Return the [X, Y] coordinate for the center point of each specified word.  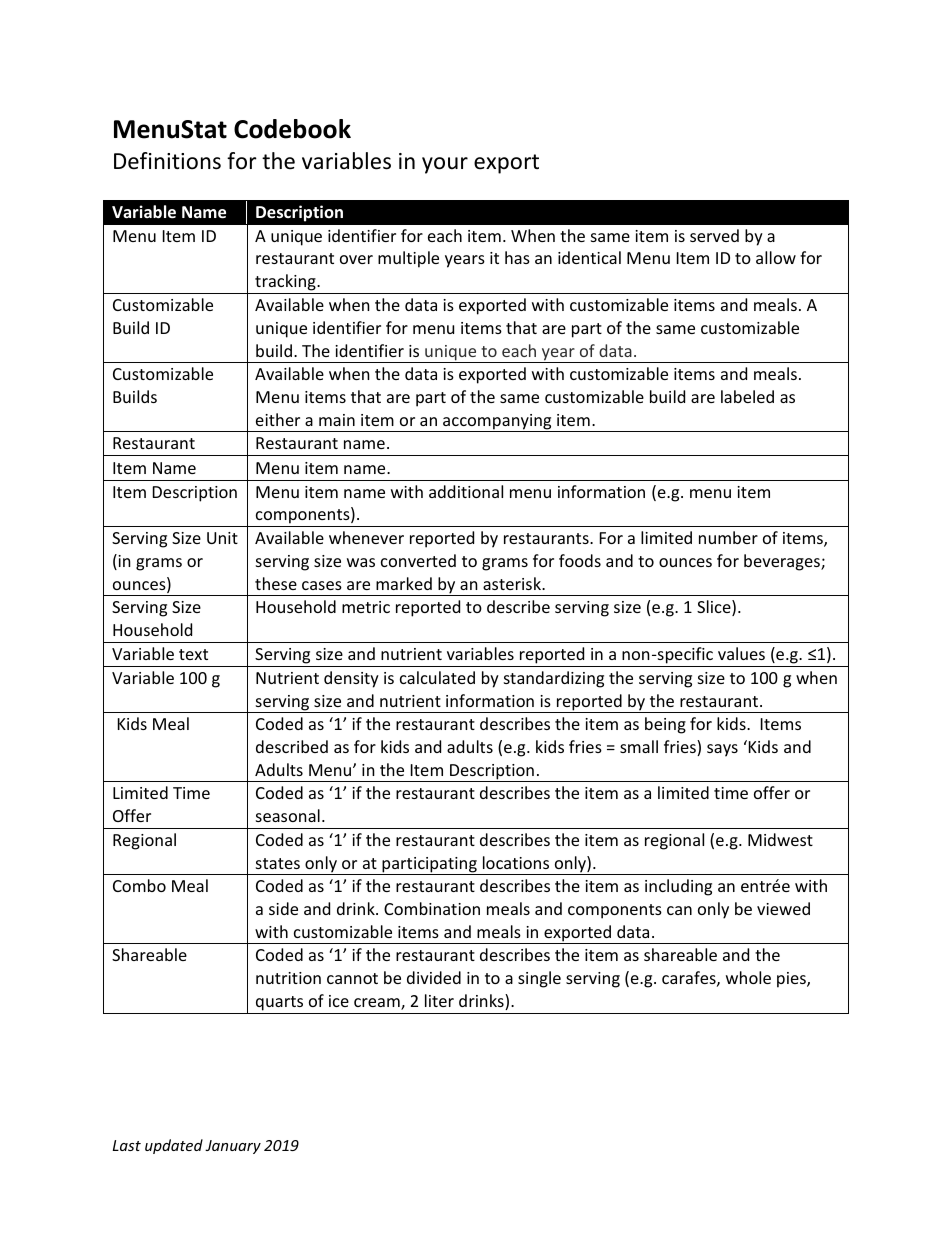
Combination [432, 908]
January [233, 1147]
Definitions [167, 161]
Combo [139, 885]
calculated [437, 677]
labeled [747, 396]
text [193, 654]
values [741, 653]
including [678, 887]
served [714, 235]
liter [439, 1000]
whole [748, 977]
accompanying [497, 423]
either [278, 419]
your [445, 165]
